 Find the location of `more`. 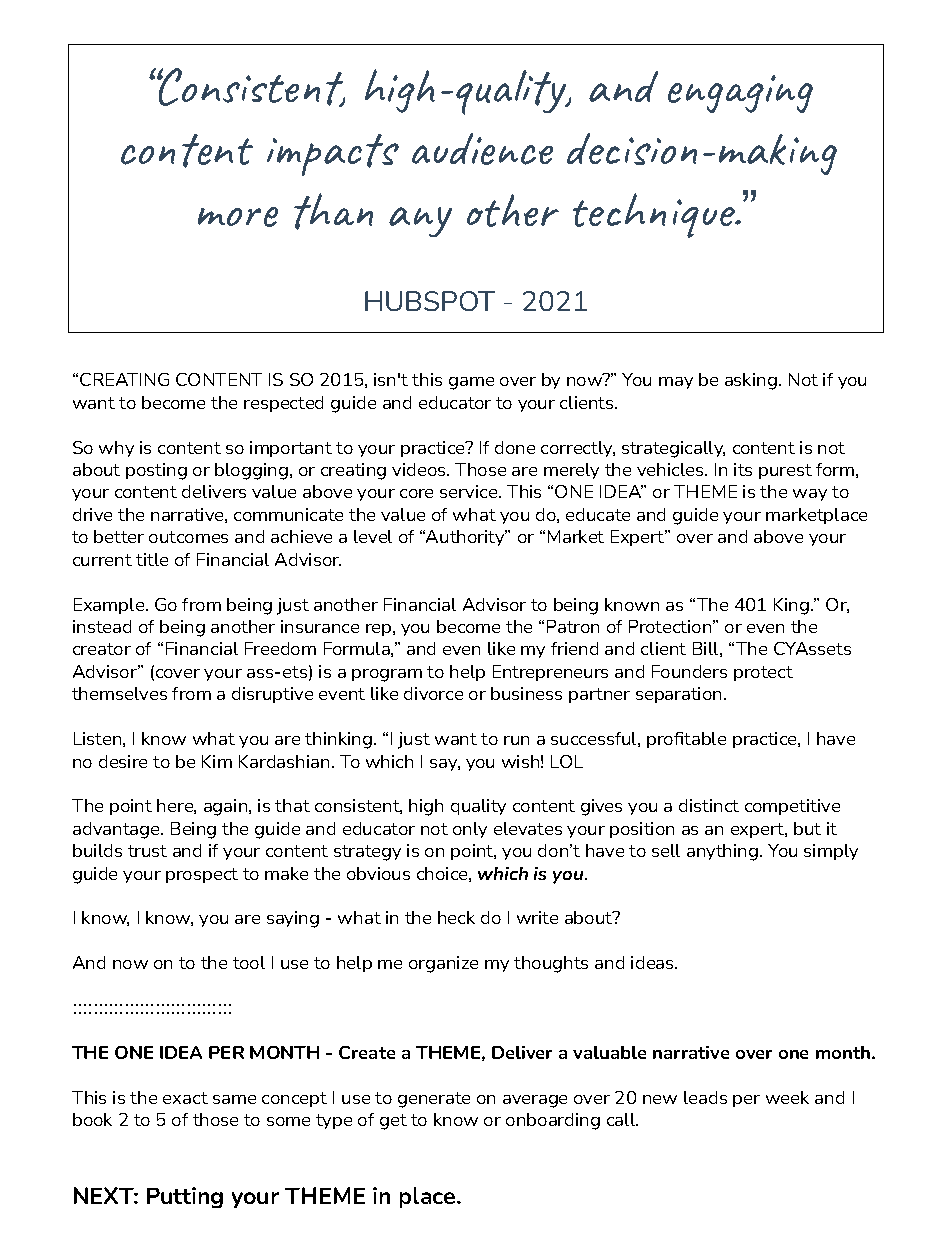

more is located at coordinates (238, 217).
